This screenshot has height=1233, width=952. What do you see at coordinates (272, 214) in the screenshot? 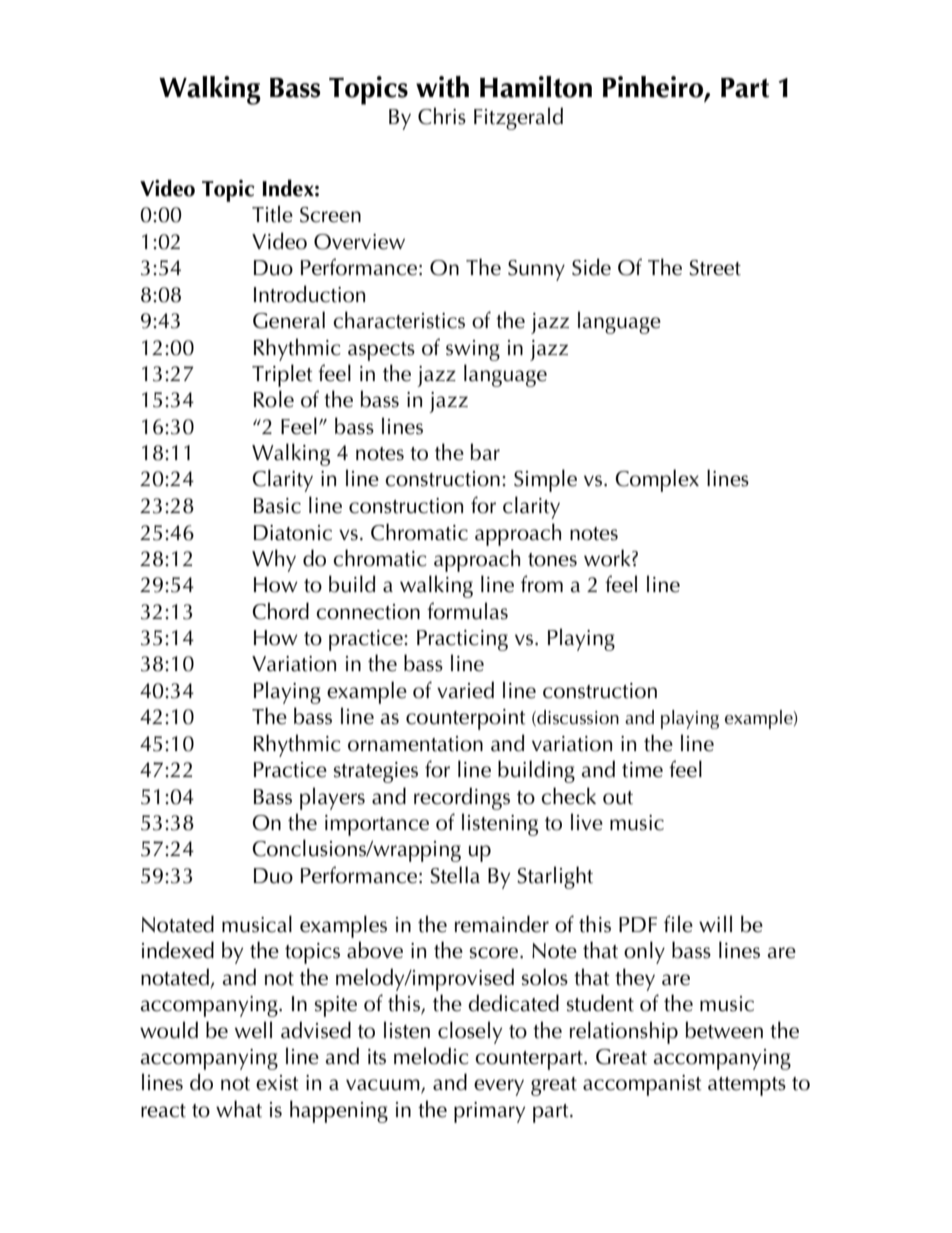
I see `Title` at bounding box center [272, 214].
